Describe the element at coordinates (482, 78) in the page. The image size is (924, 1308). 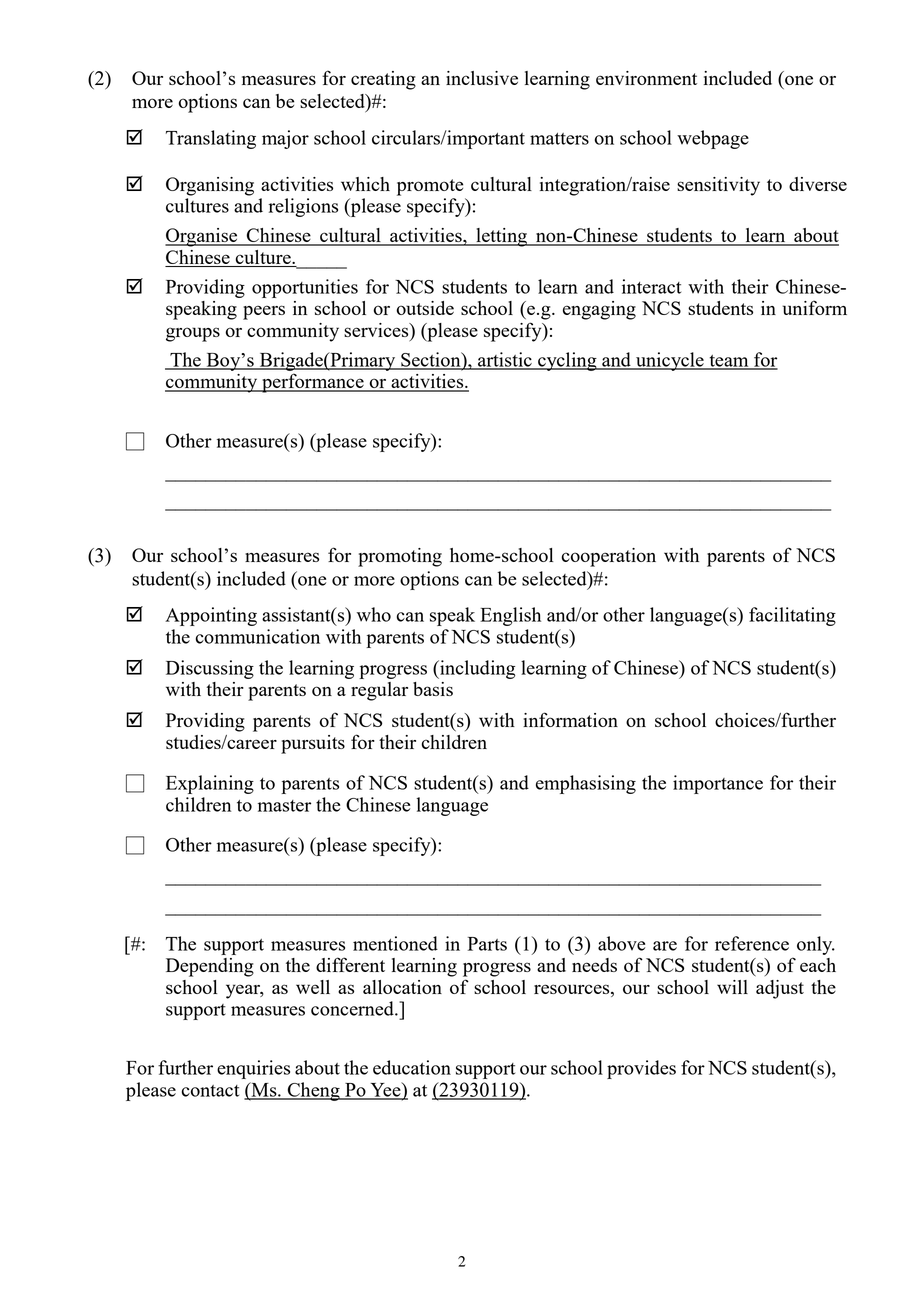
I see `inclusive` at that location.
